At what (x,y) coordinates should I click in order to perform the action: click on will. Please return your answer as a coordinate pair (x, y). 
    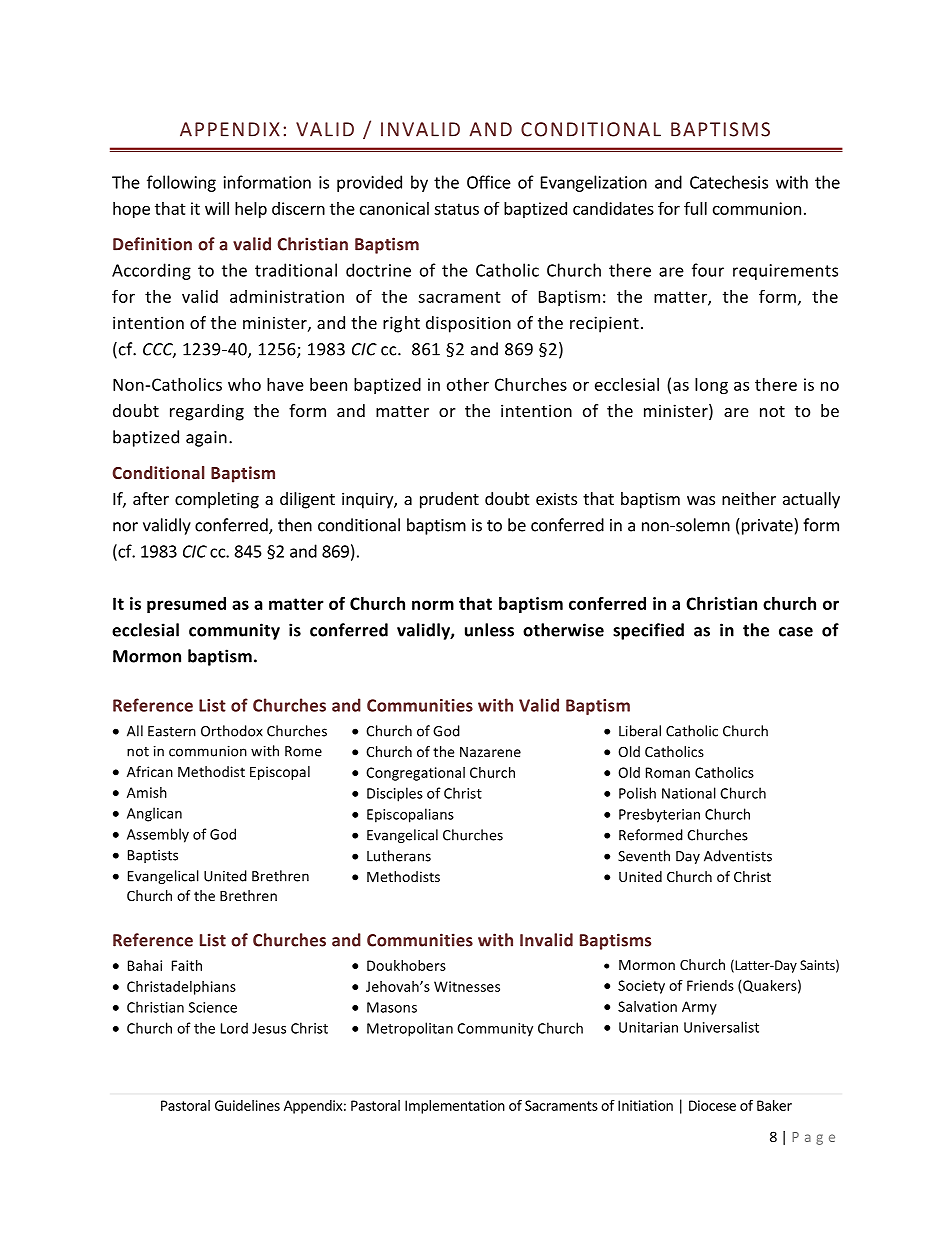
    Looking at the image, I should click on (217, 208).
